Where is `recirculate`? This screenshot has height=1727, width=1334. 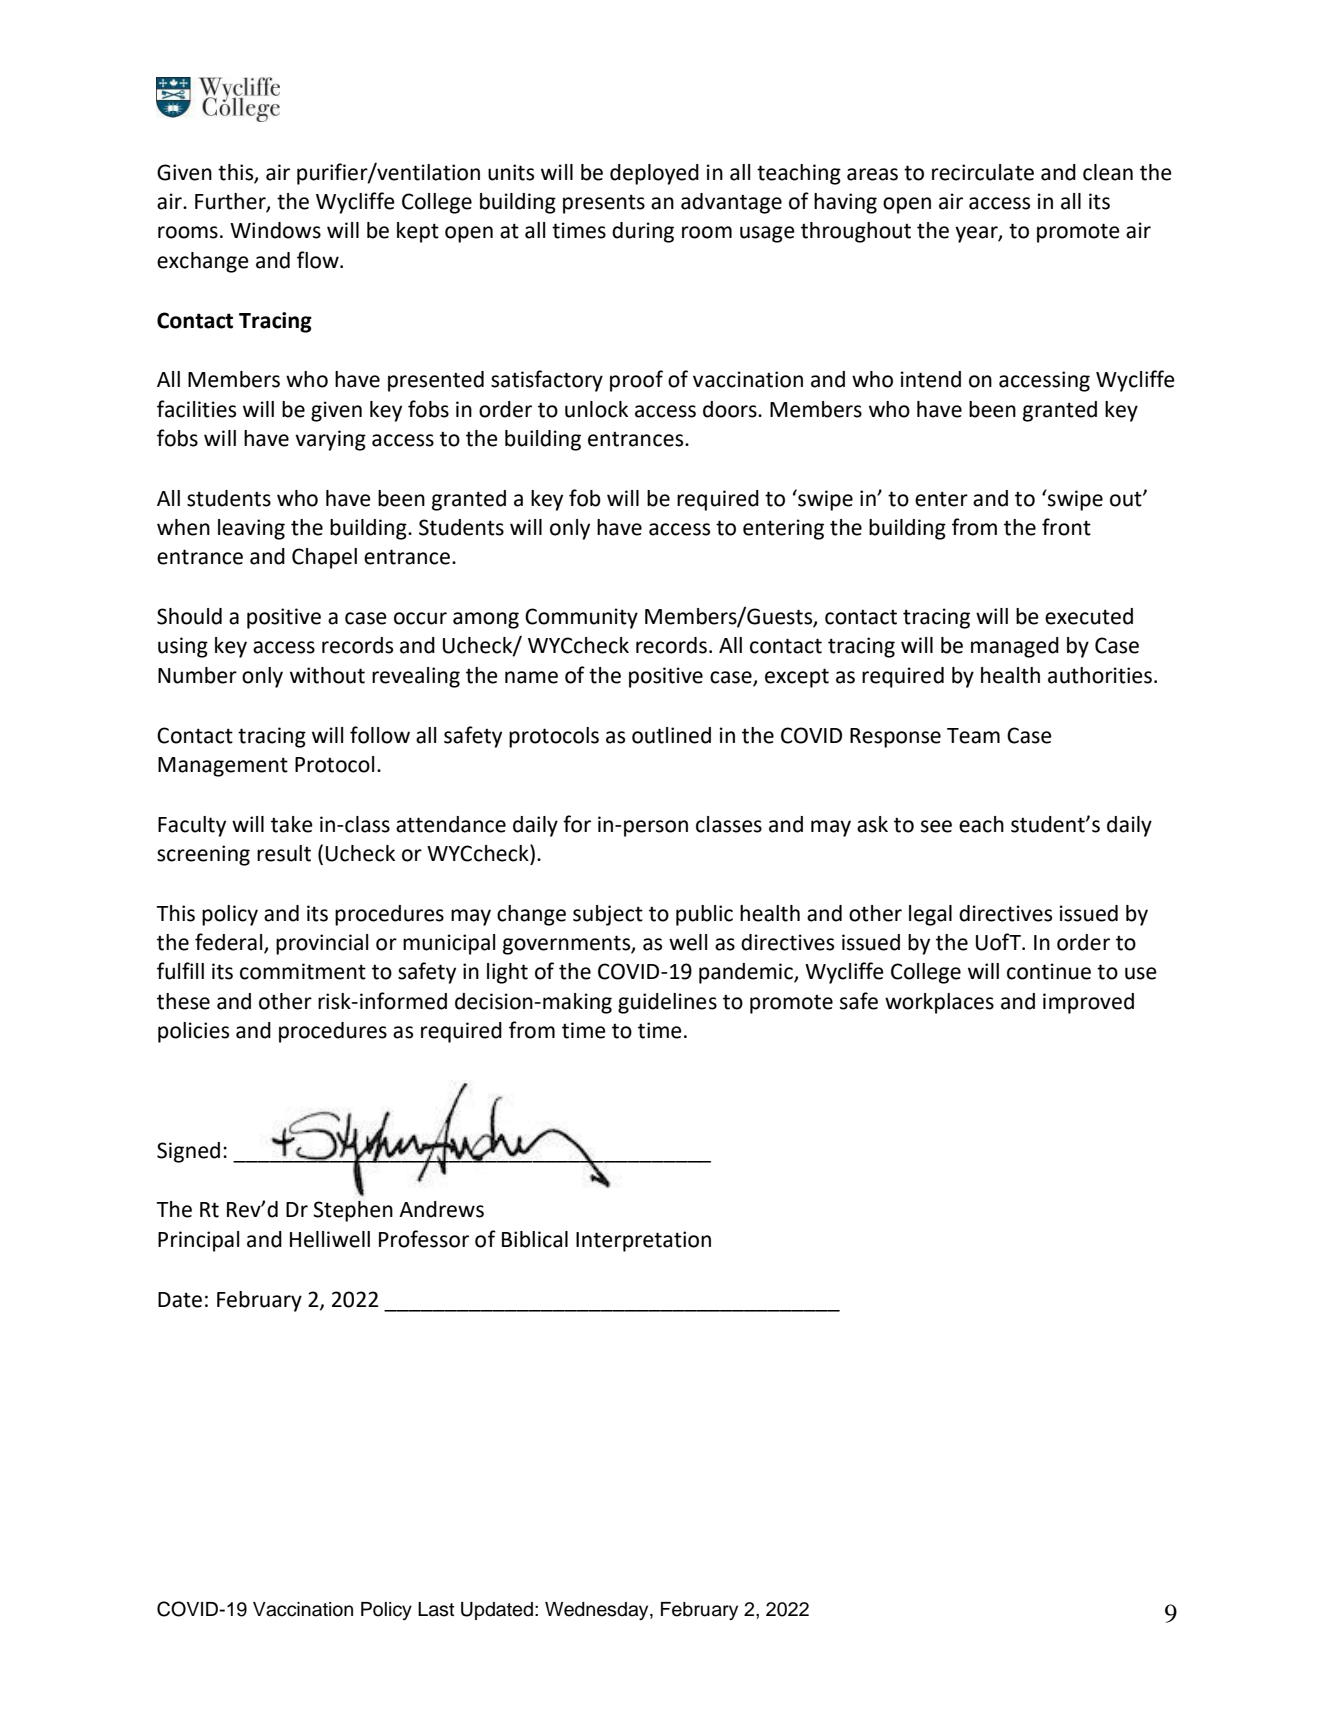 recirculate is located at coordinates (983, 172).
